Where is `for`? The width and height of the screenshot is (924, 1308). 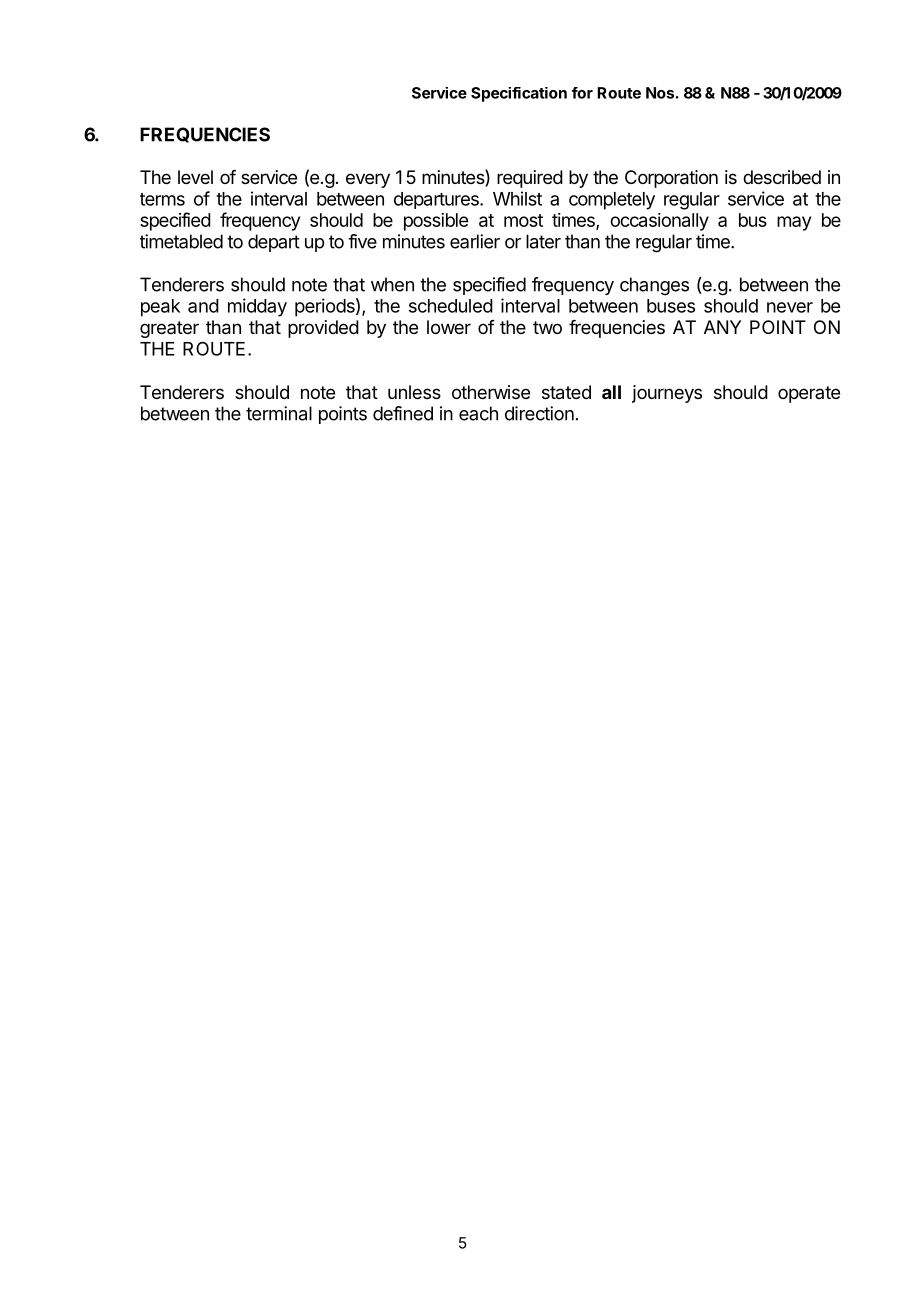
for is located at coordinates (582, 93).
